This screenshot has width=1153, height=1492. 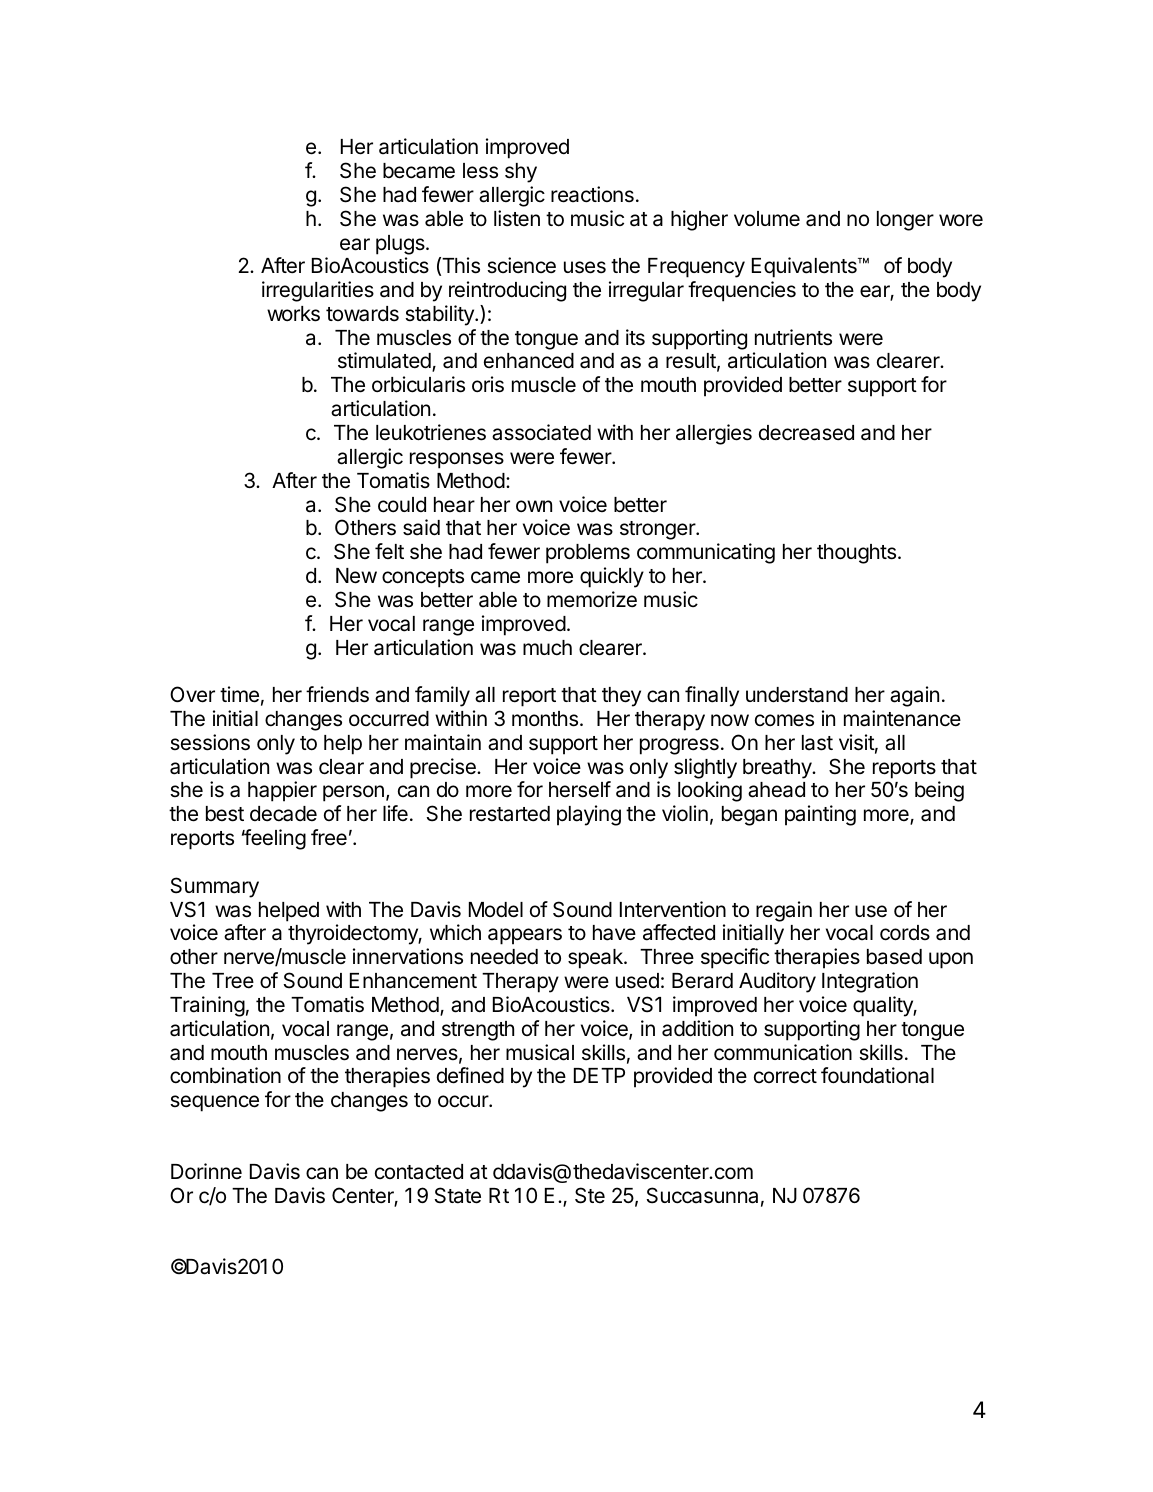 I want to click on New, so click(x=356, y=576).
